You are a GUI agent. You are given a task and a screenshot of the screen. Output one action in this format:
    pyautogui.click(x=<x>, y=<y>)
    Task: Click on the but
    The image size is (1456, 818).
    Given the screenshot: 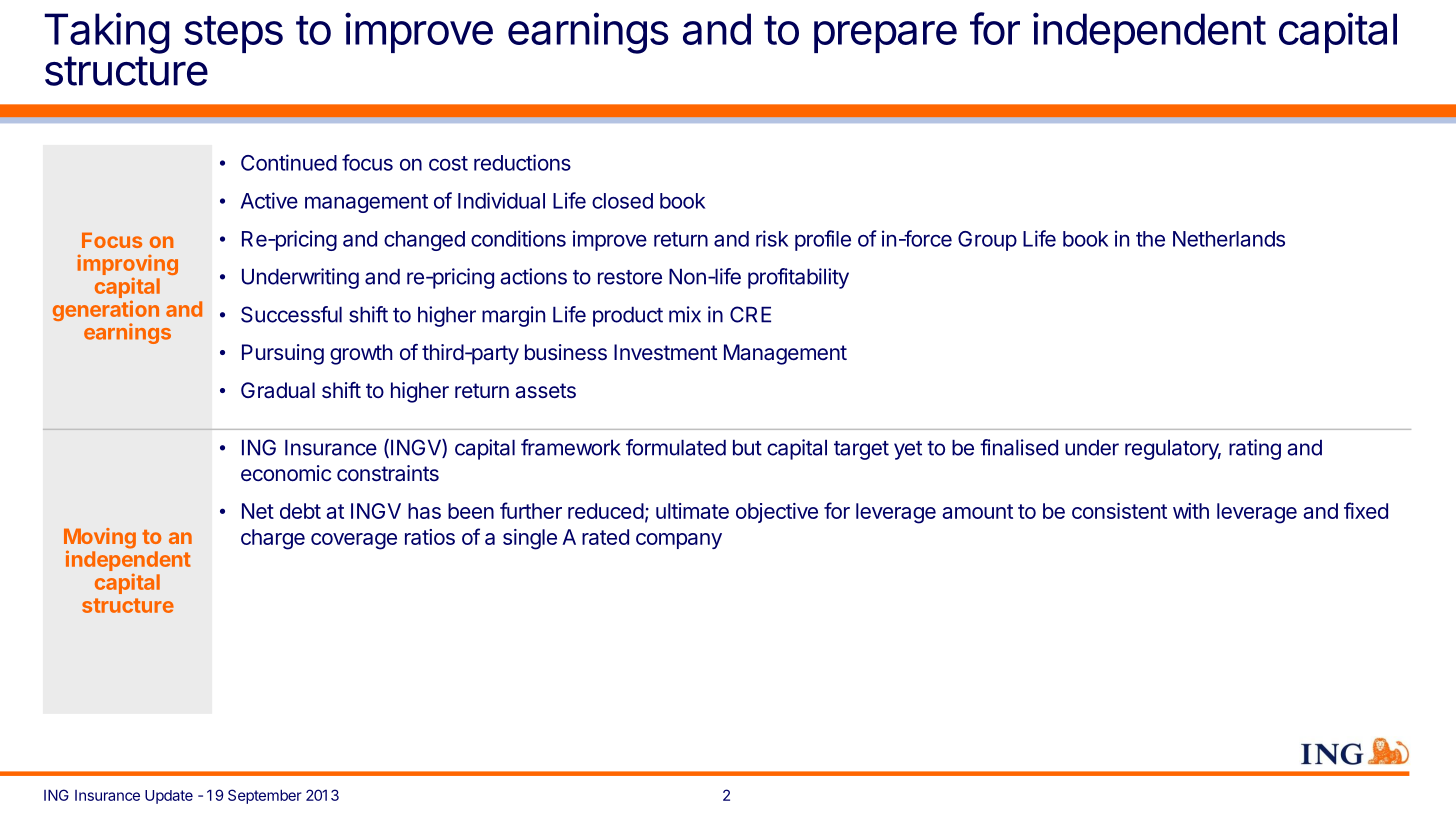 What is the action you would take?
    pyautogui.click(x=747, y=448)
